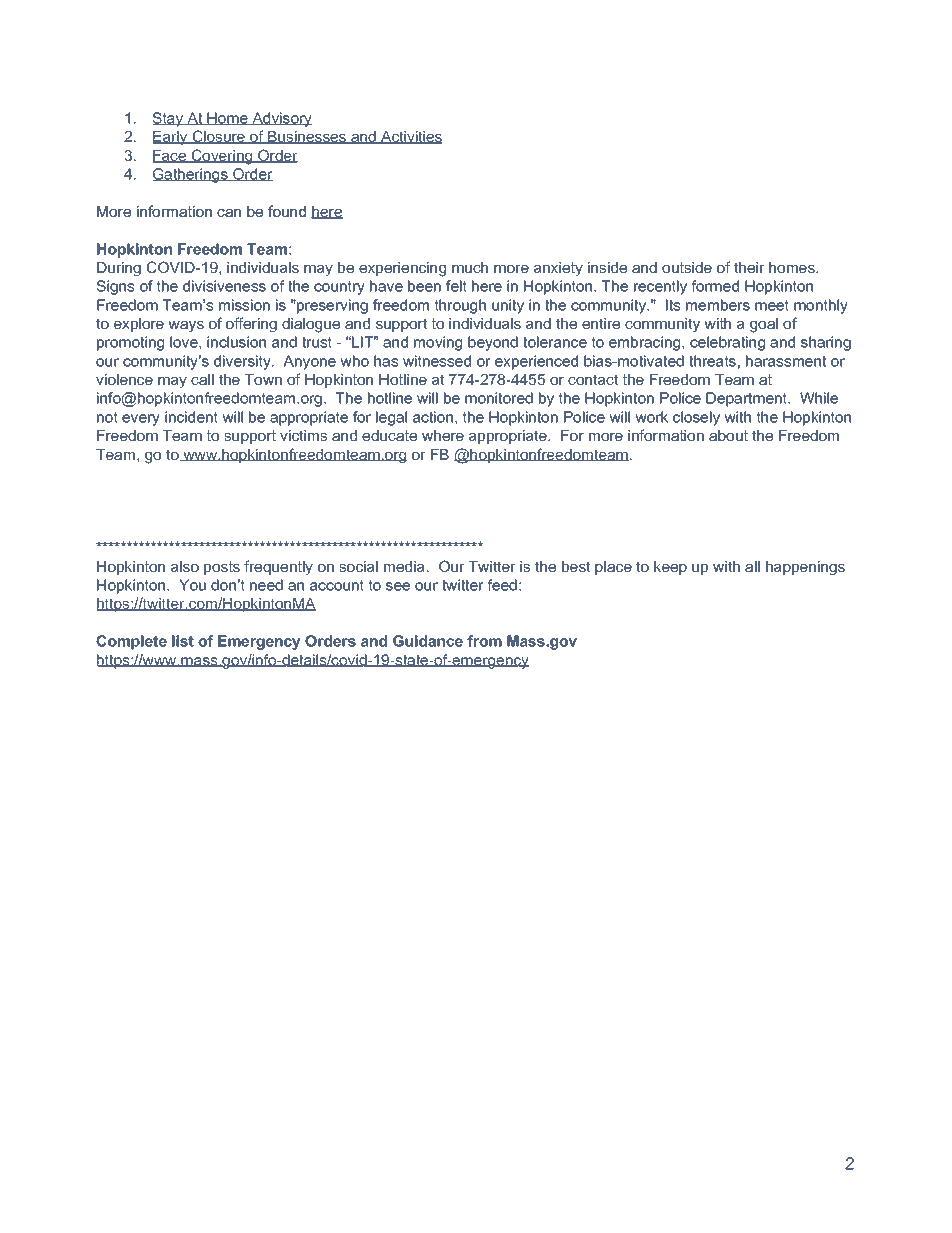  I want to click on educate, so click(389, 435).
